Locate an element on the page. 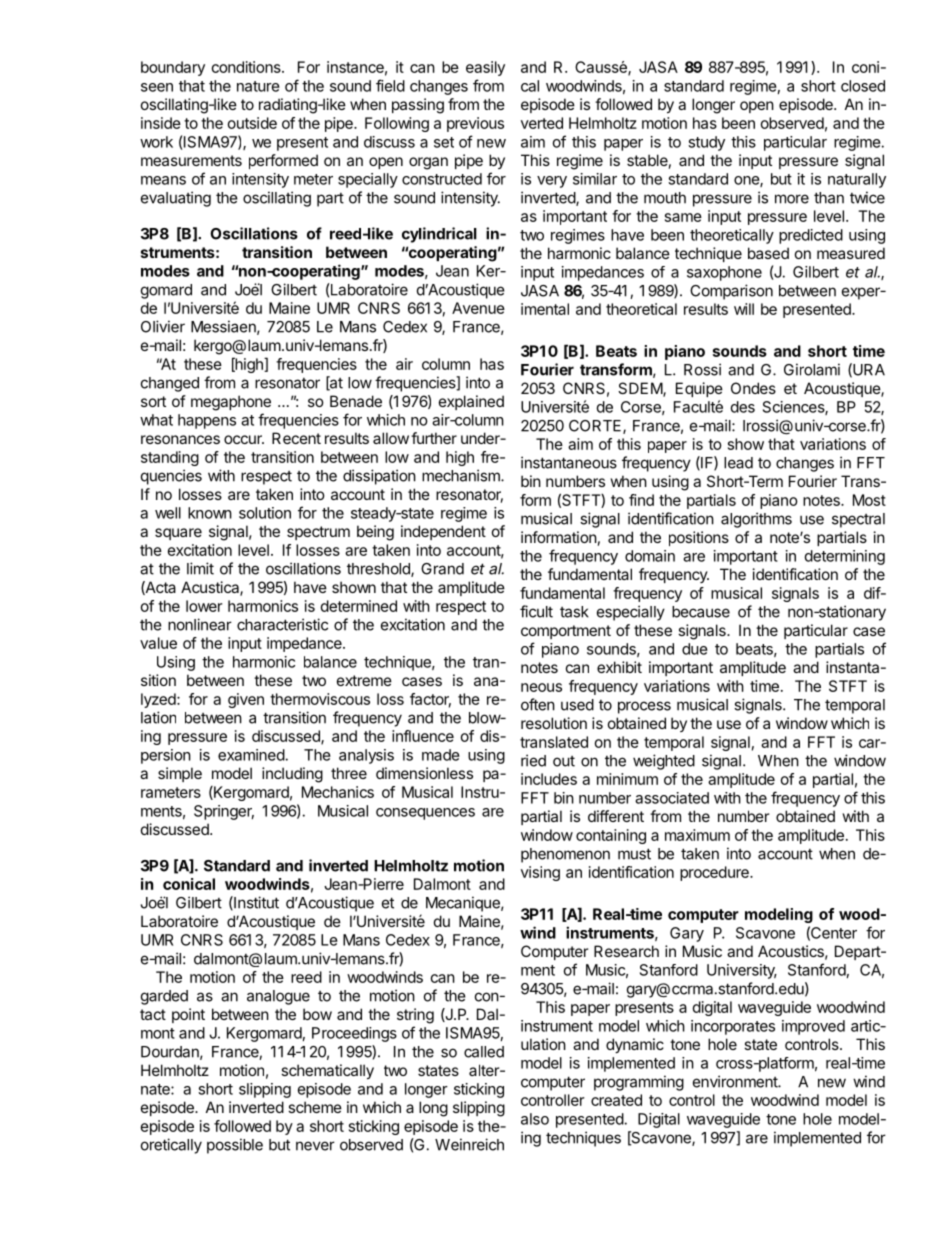  also is located at coordinates (535, 1119).
